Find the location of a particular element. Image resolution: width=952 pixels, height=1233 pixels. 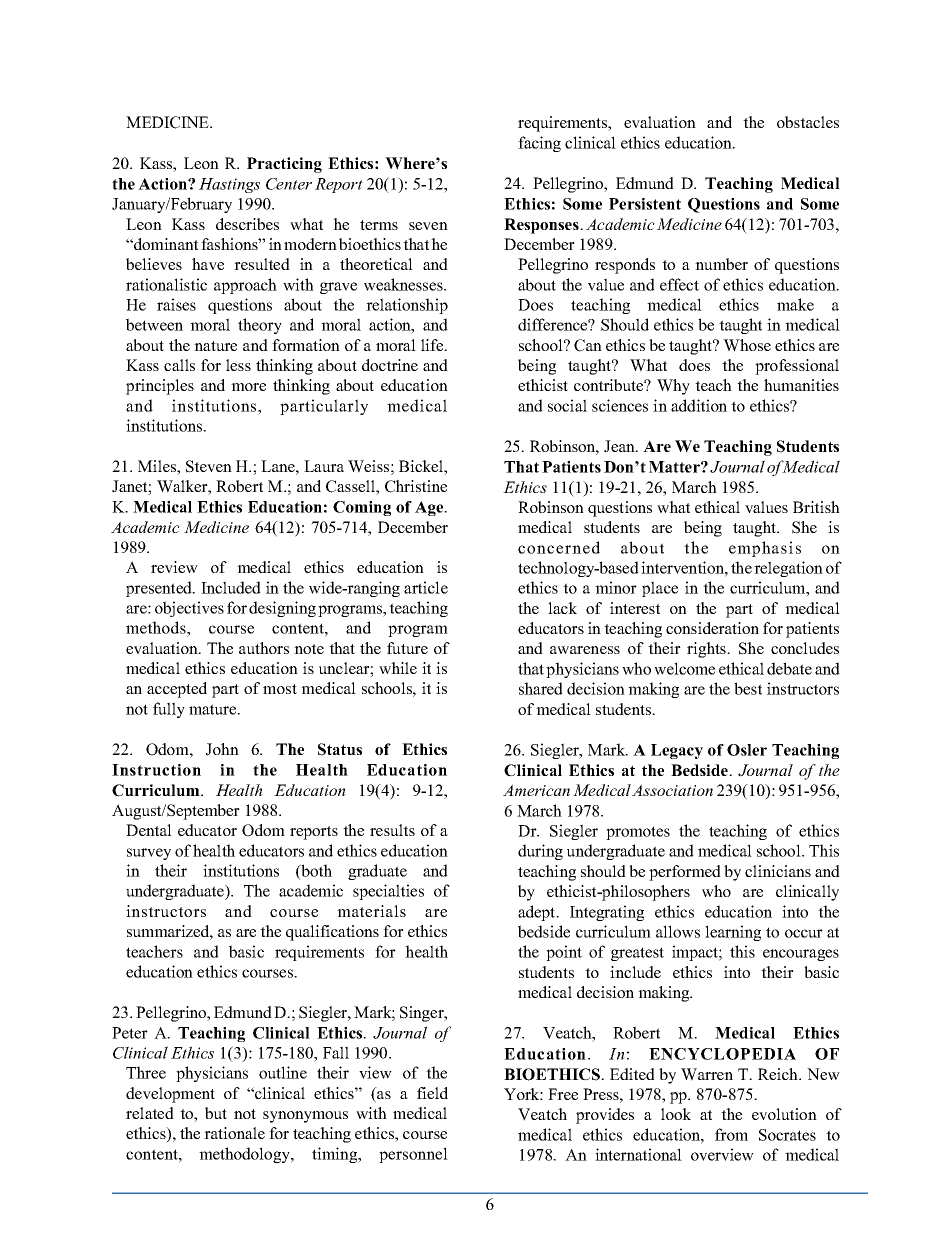

future is located at coordinates (407, 648).
